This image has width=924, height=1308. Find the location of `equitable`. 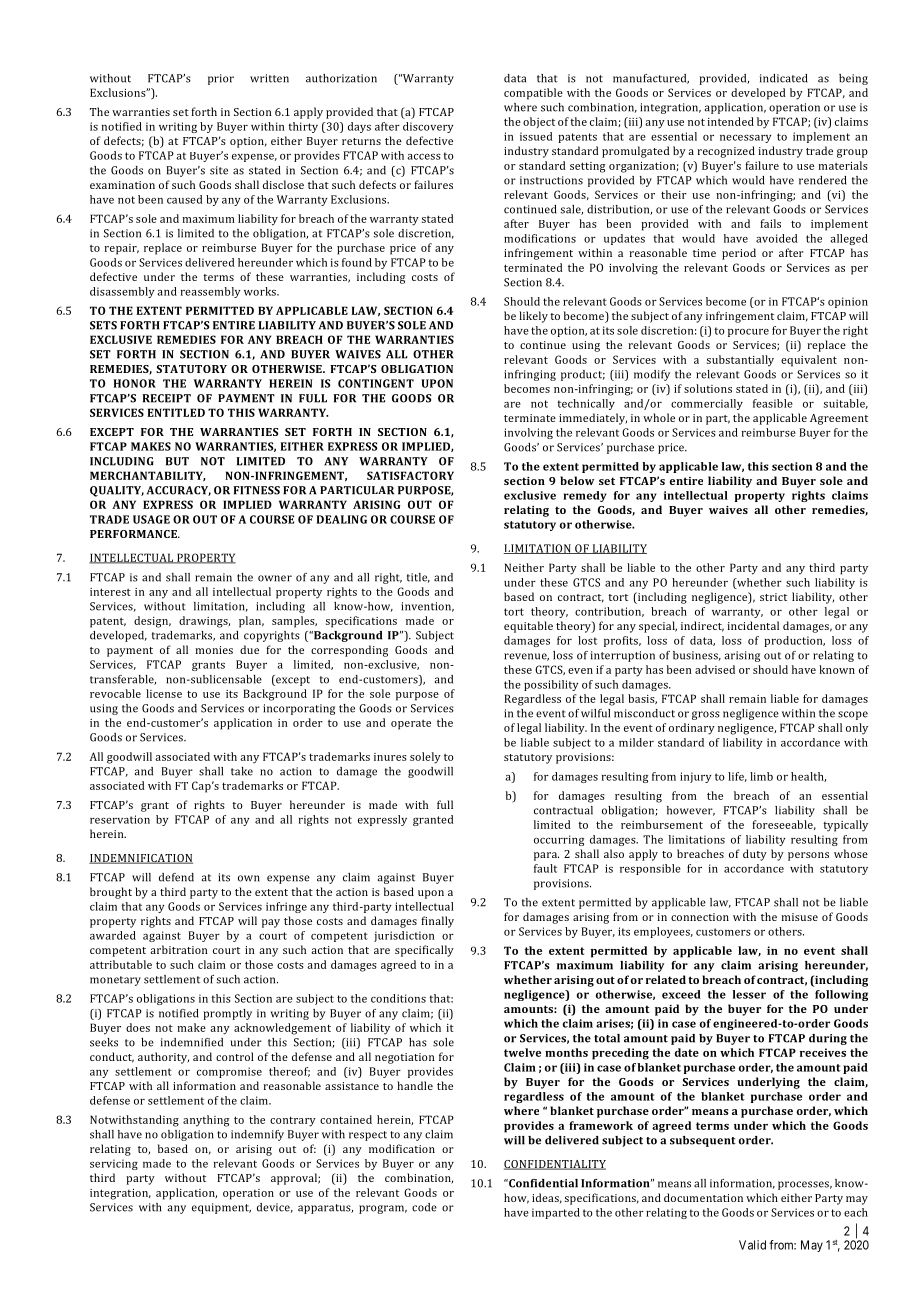

equitable is located at coordinates (528, 627).
